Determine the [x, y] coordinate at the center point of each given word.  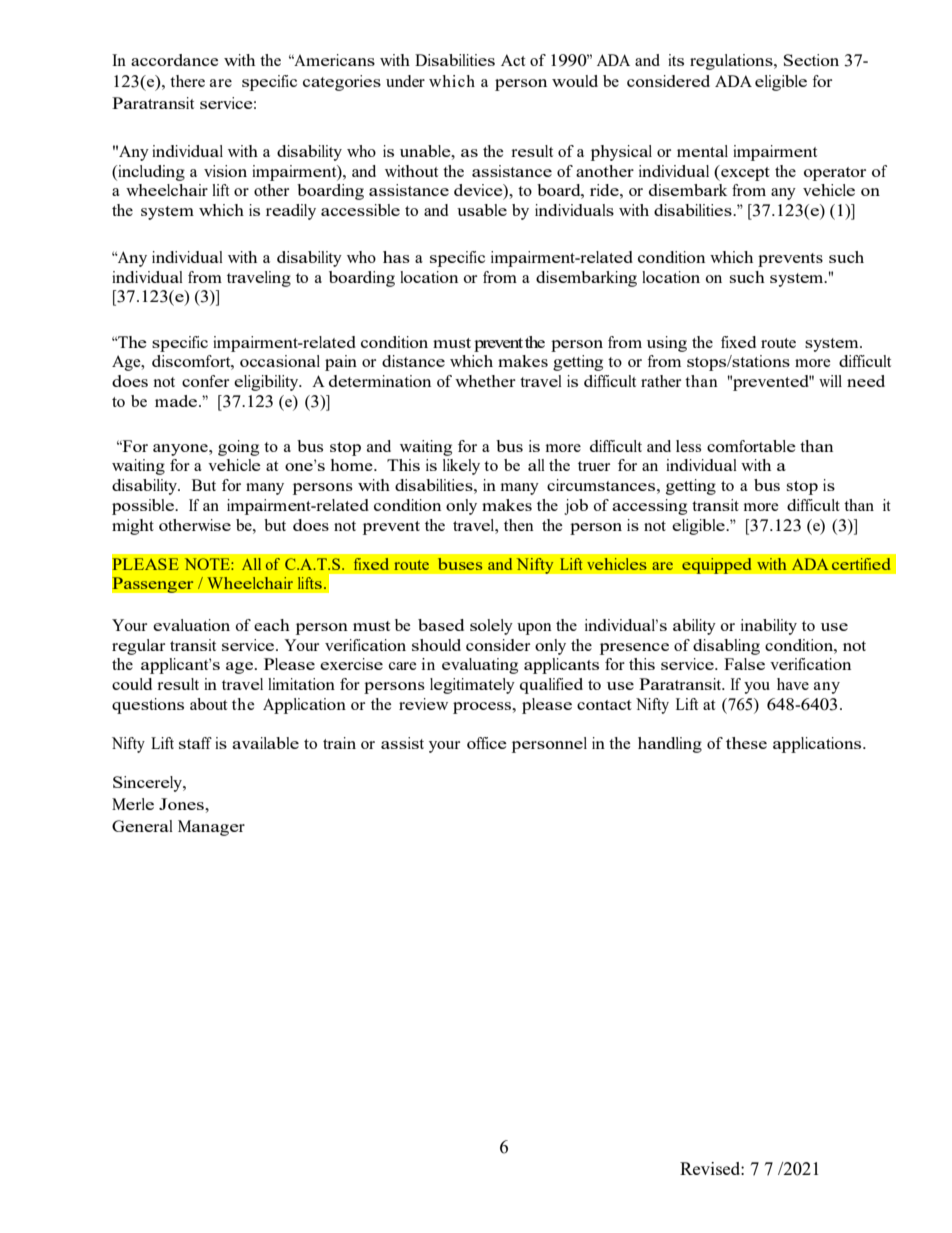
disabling [726, 647]
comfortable [751, 446]
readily [291, 212]
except [744, 173]
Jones [182, 804]
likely [461, 467]
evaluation [191, 625]
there [187, 81]
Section [811, 60]
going [238, 448]
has [396, 257]
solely [491, 627]
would [575, 81]
